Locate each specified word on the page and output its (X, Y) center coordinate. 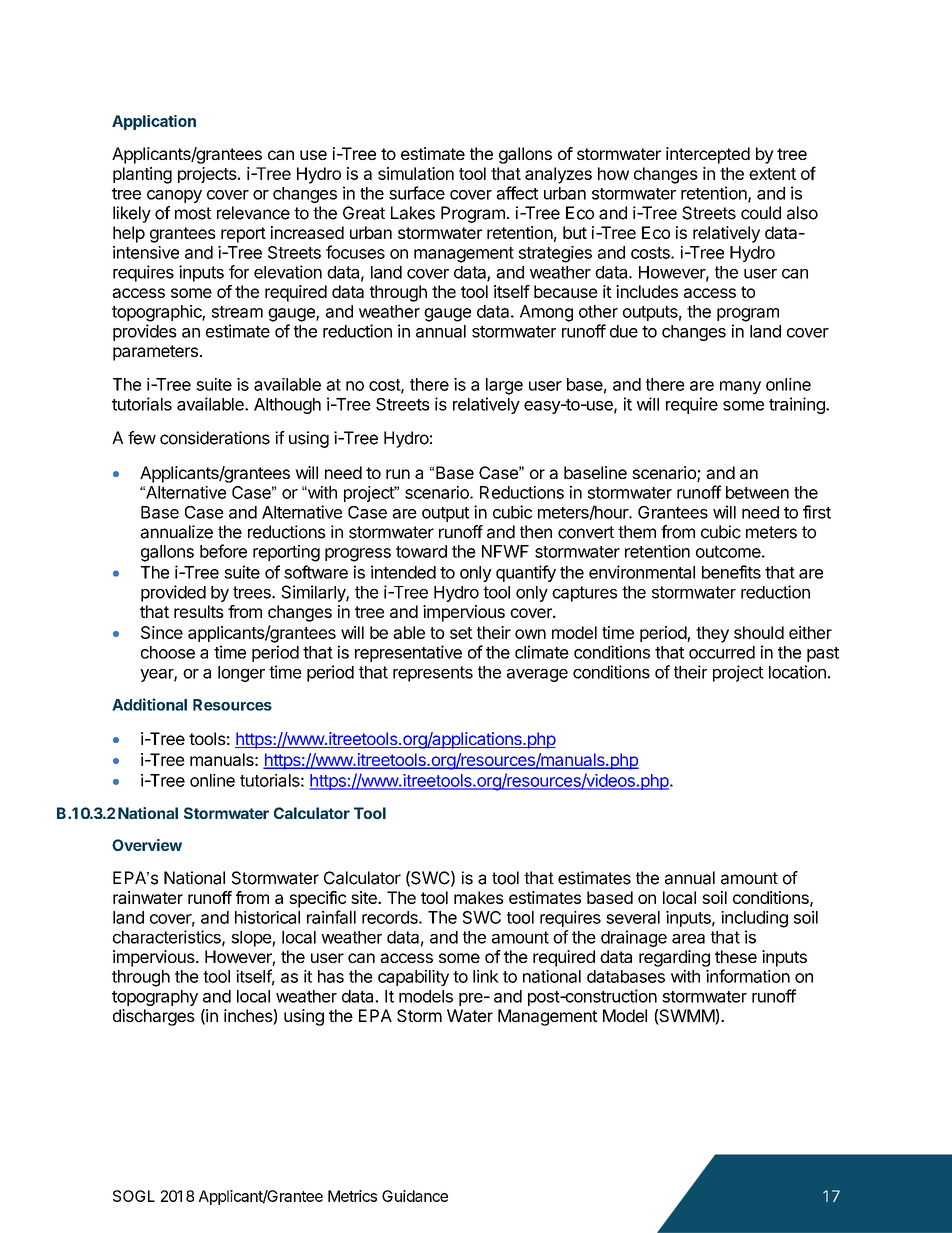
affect (517, 193)
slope (252, 939)
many (740, 387)
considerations (215, 438)
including (754, 919)
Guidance (415, 1196)
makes (479, 897)
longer (241, 674)
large (504, 386)
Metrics (352, 1196)
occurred (722, 652)
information (748, 976)
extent (772, 174)
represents (433, 674)
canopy (174, 196)
